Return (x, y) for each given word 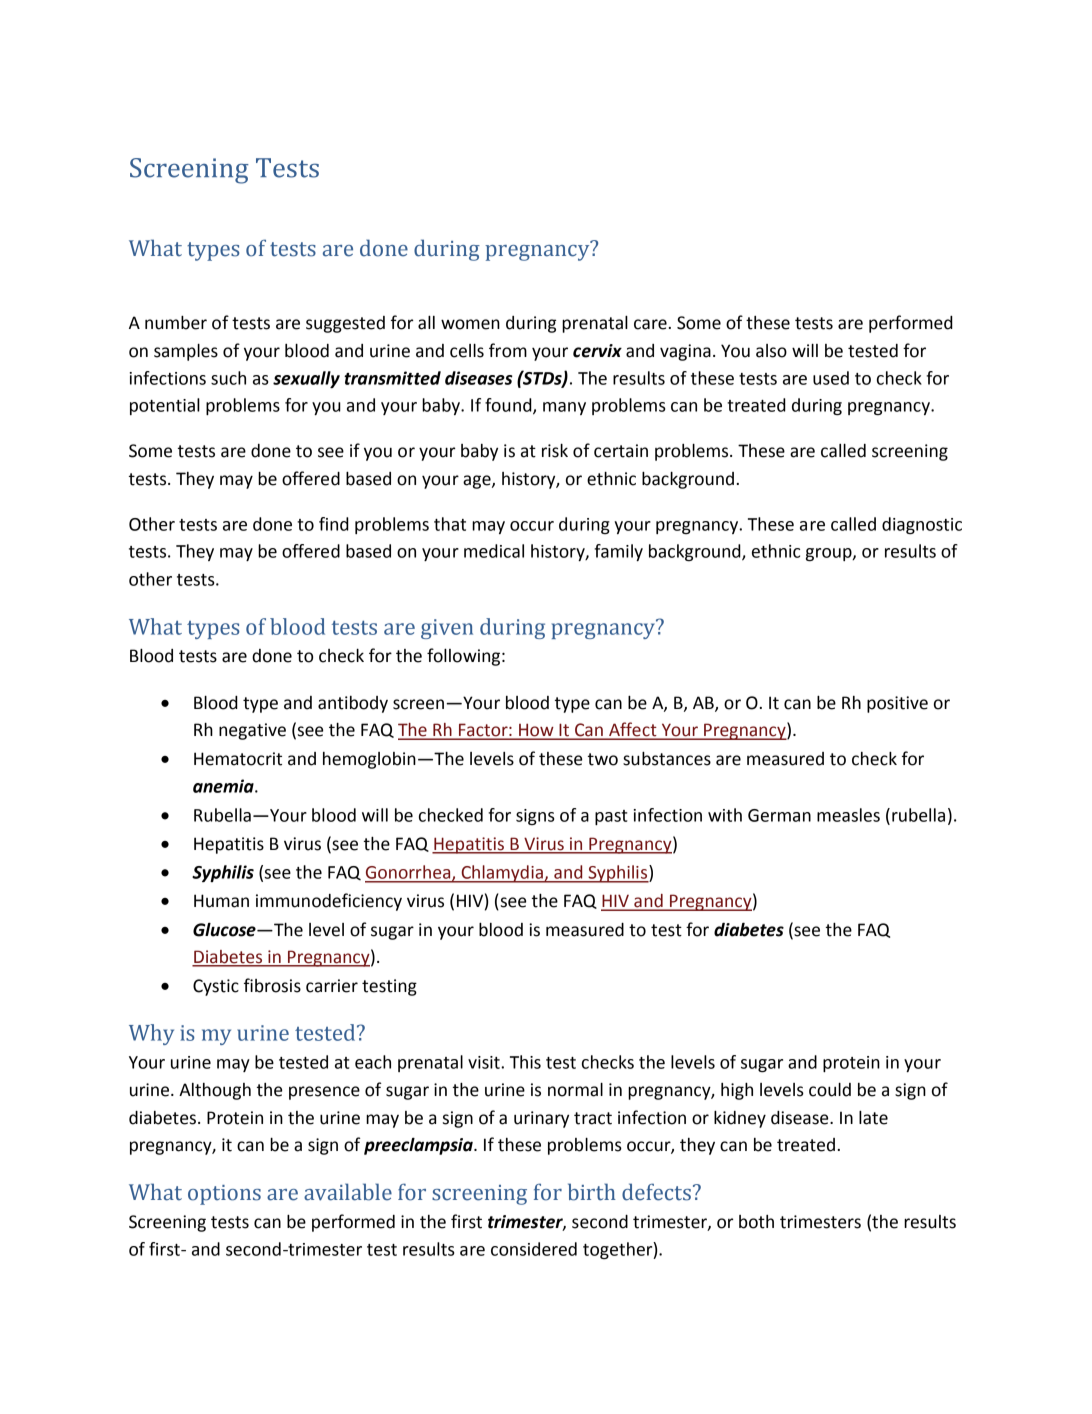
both (756, 1222)
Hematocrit (238, 759)
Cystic (216, 987)
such (228, 378)
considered (534, 1249)
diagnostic (922, 525)
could (830, 1090)
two (603, 759)
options (224, 1195)
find (334, 524)
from (508, 350)
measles (848, 815)
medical (494, 551)
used (831, 378)
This (525, 1062)
